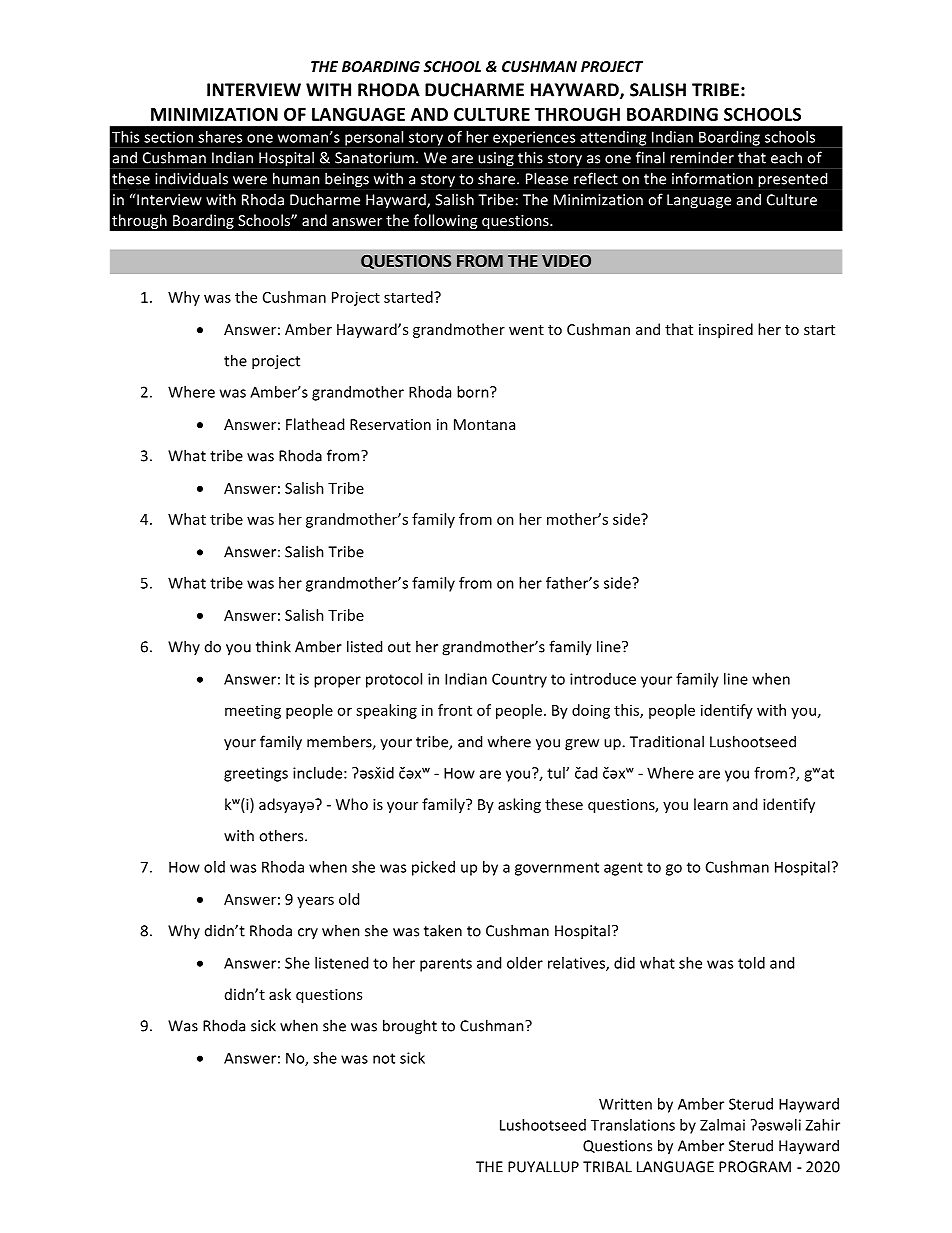 The image size is (952, 1233). What do you see at coordinates (726, 330) in the page?
I see `inspired` at bounding box center [726, 330].
